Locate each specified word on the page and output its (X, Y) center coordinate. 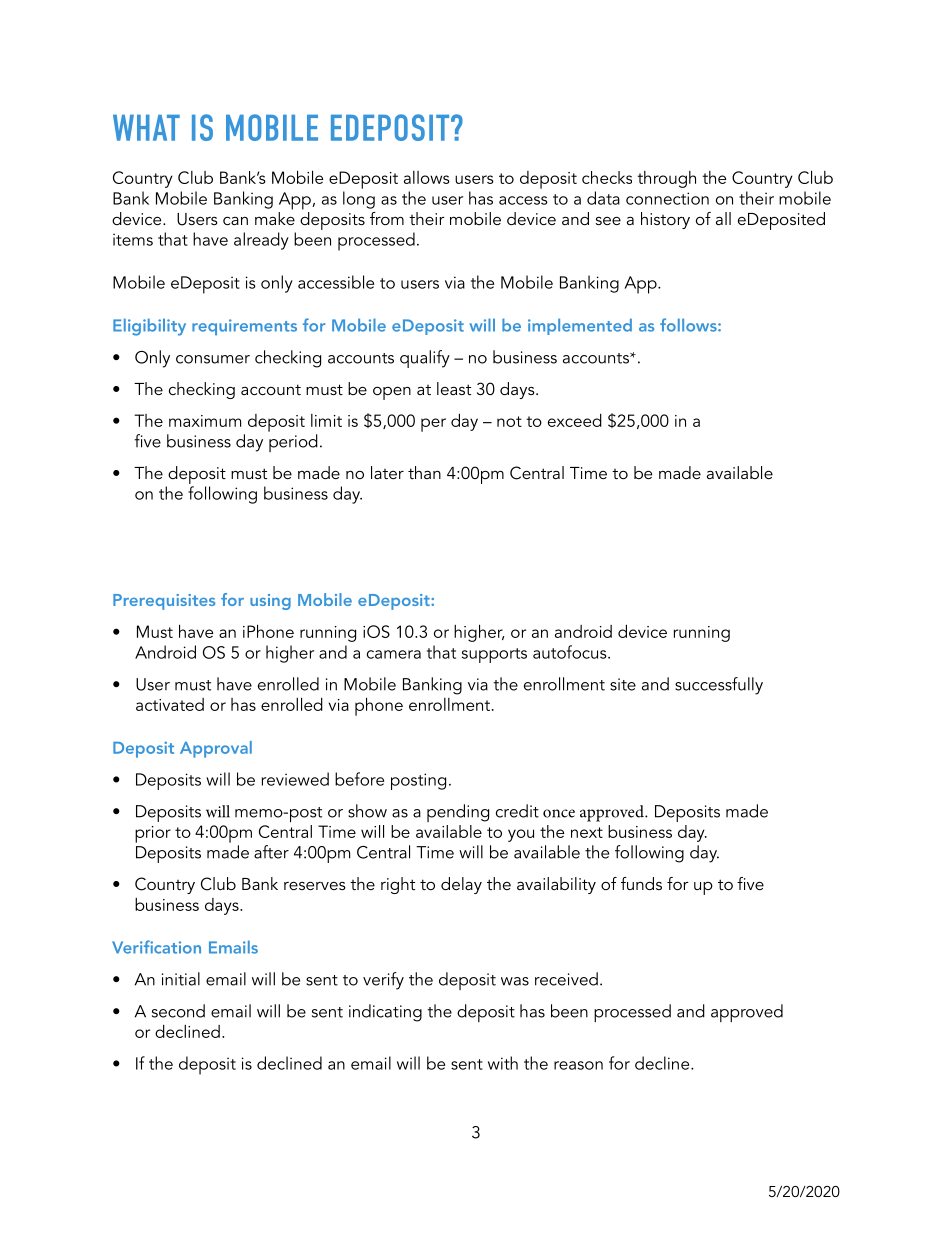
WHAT (146, 128)
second (178, 1011)
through (666, 179)
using (270, 602)
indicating (385, 1013)
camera (394, 654)
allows (427, 177)
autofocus (571, 652)
